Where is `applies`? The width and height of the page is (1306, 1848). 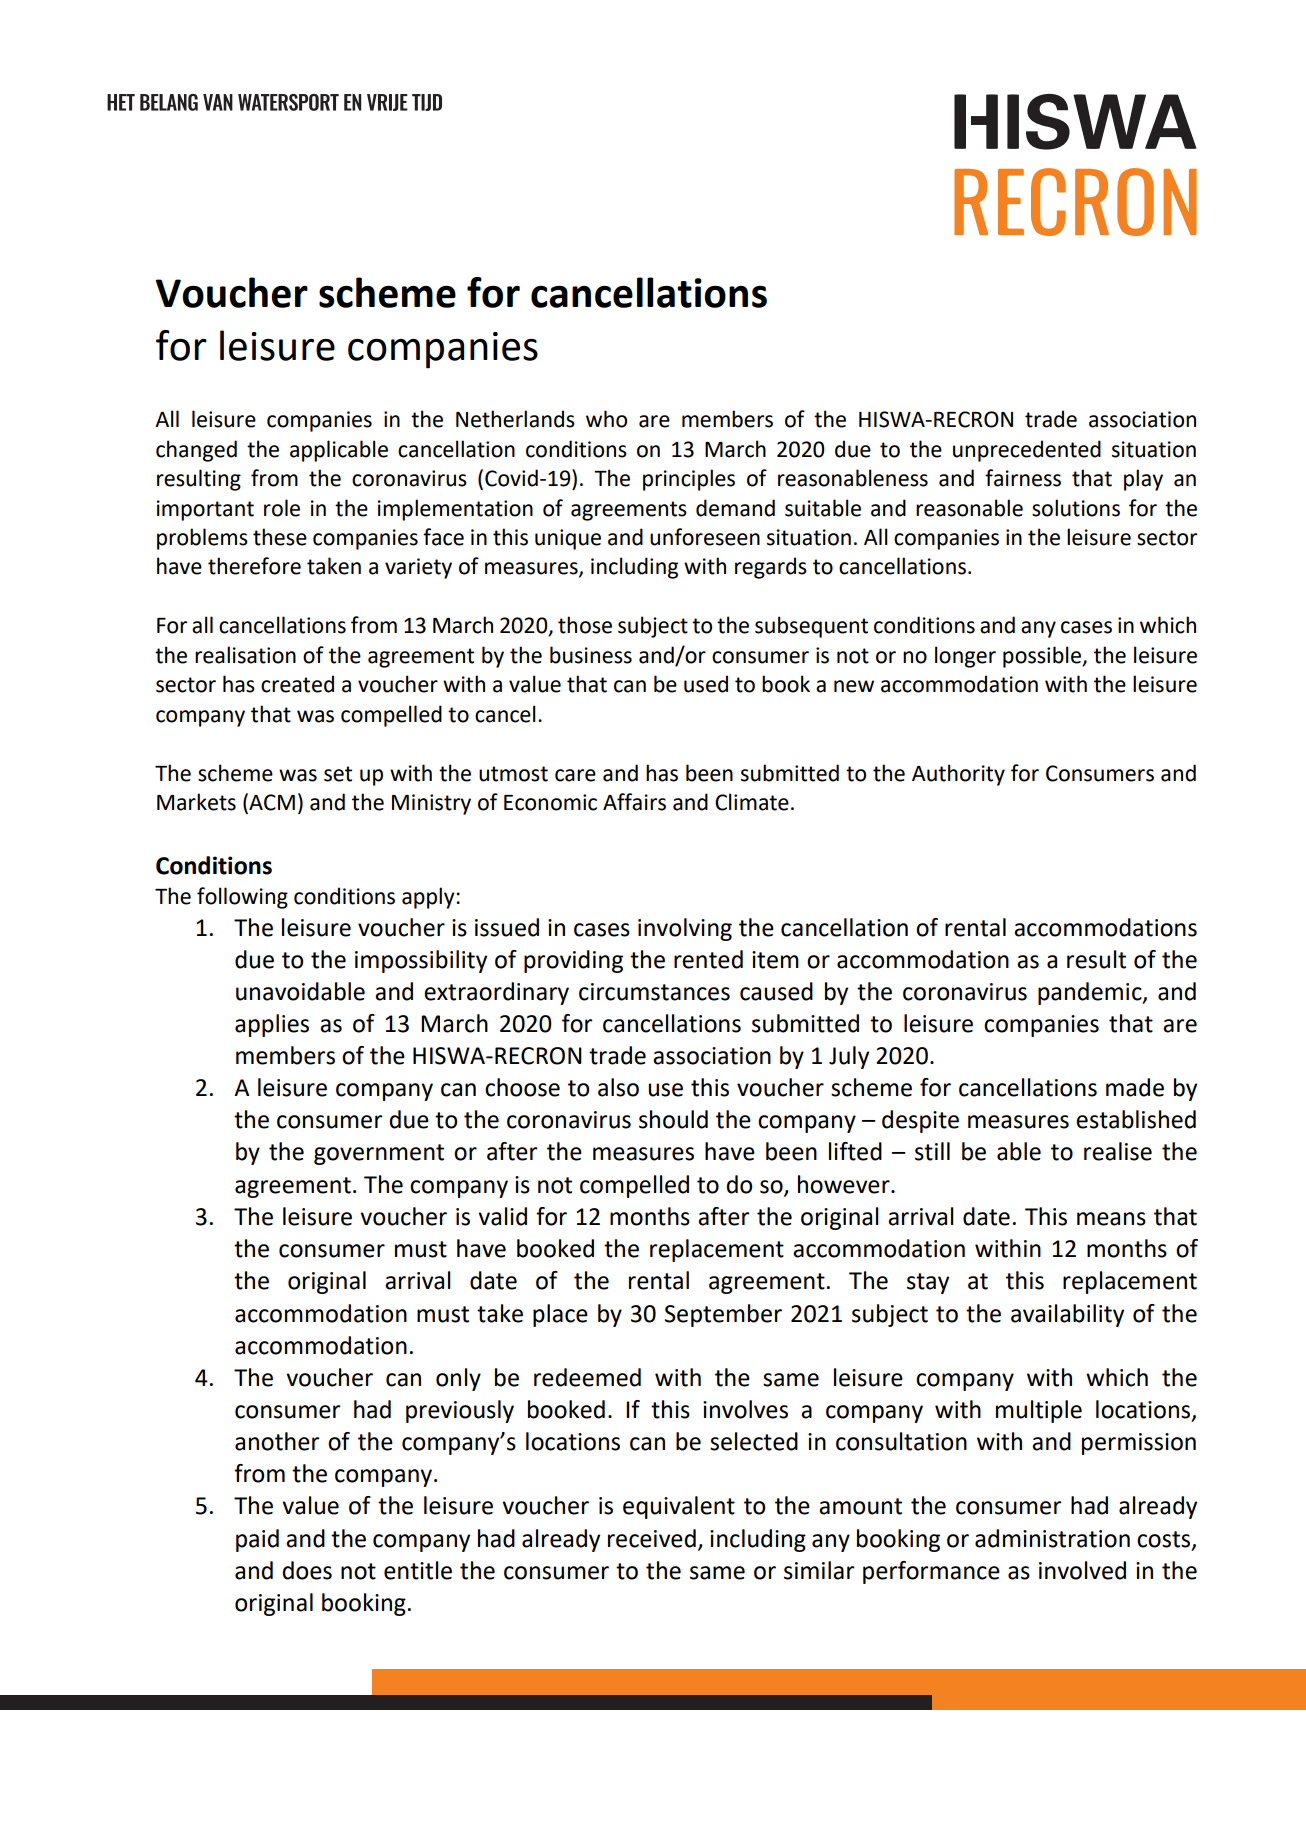 applies is located at coordinates (272, 1025).
